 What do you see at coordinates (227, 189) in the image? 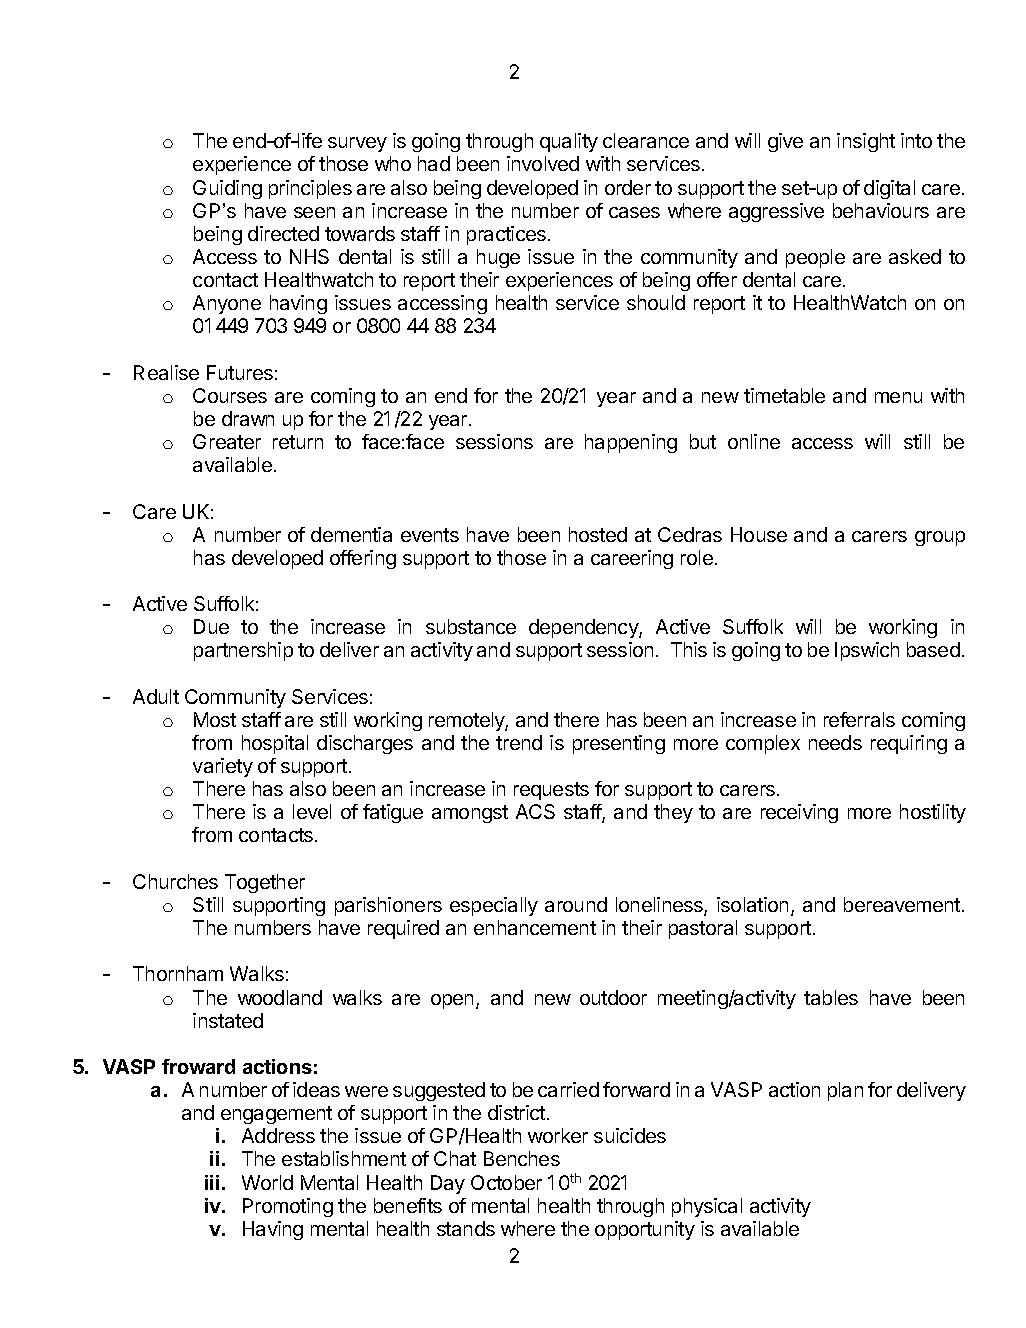
I see `Guiding` at bounding box center [227, 189].
